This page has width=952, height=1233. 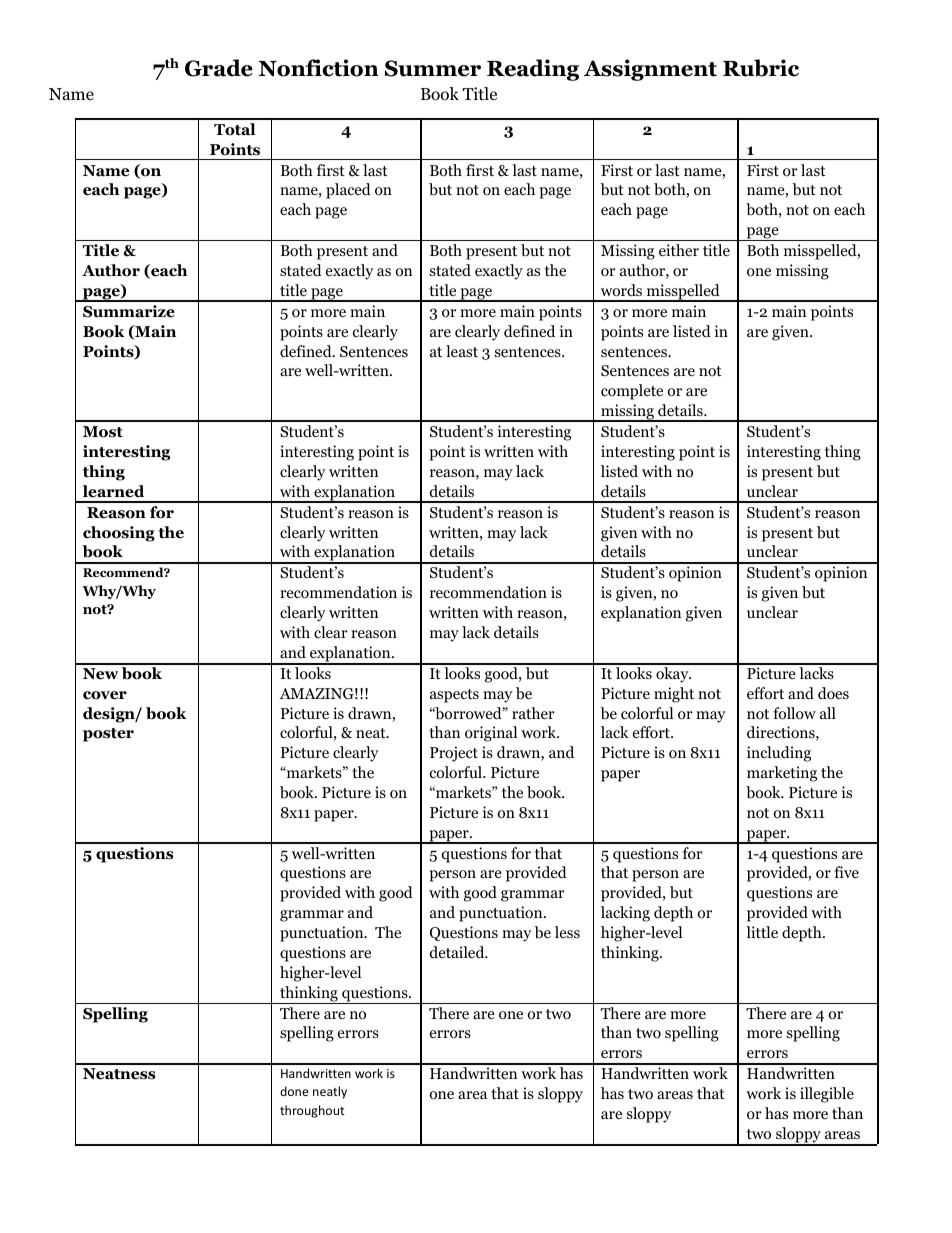 I want to click on Project, so click(x=454, y=754).
